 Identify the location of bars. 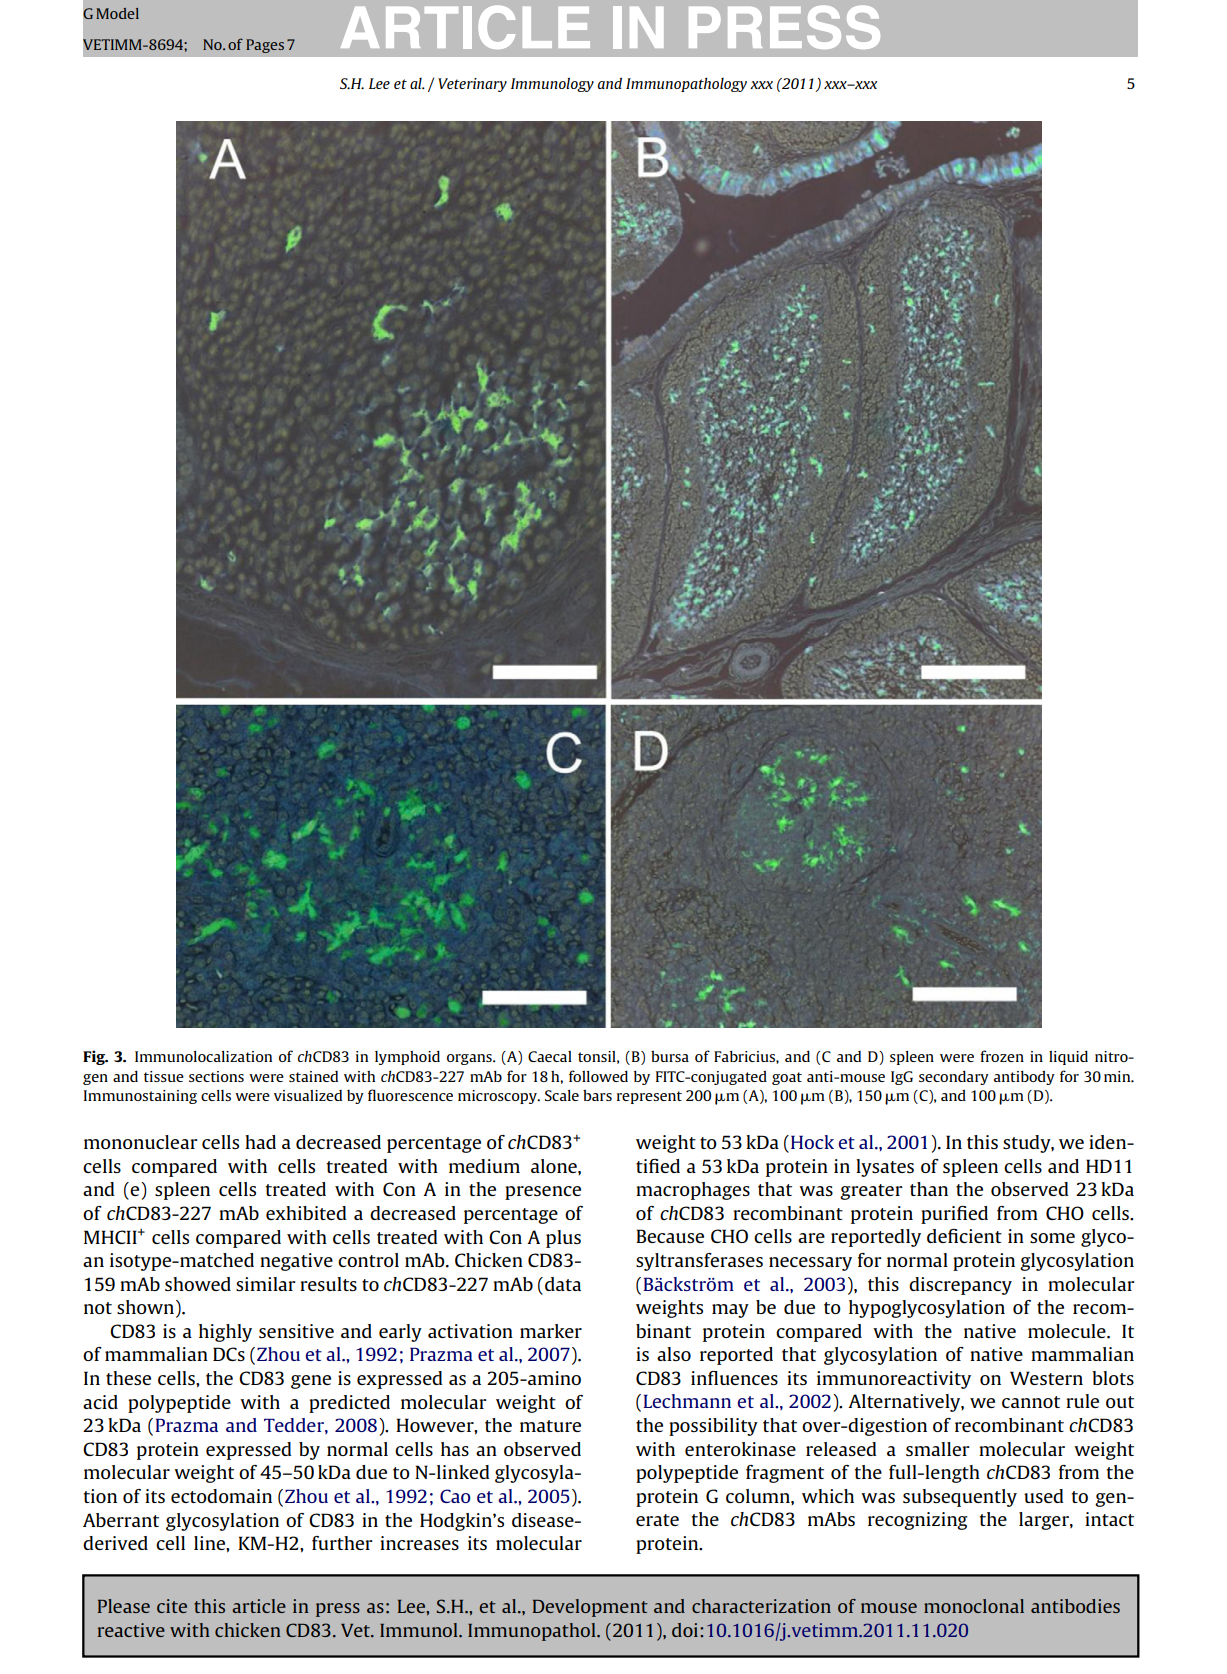
(597, 1095).
